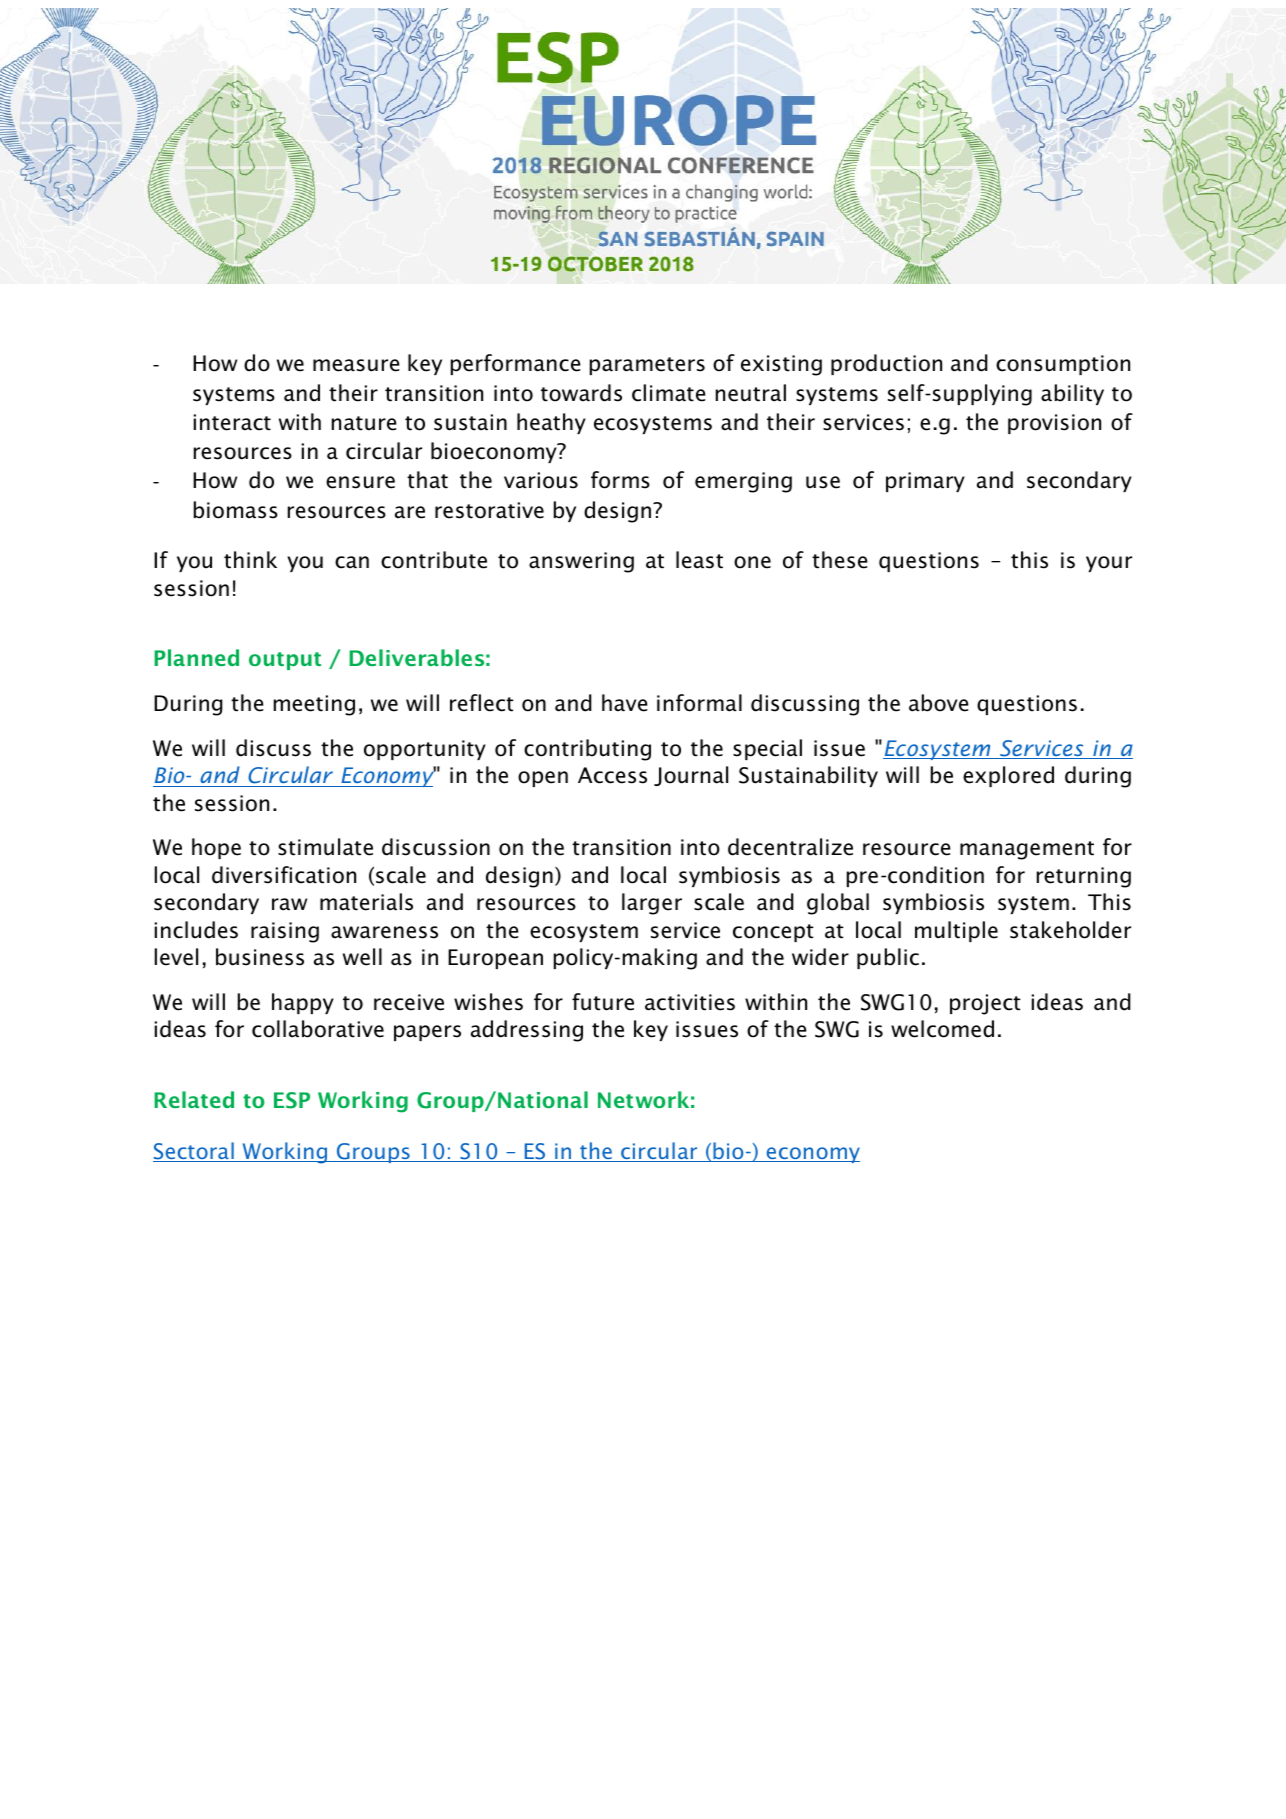 This screenshot has width=1286, height=1819. Describe the element at coordinates (527, 1031) in the screenshot. I see `addressing` at that location.
